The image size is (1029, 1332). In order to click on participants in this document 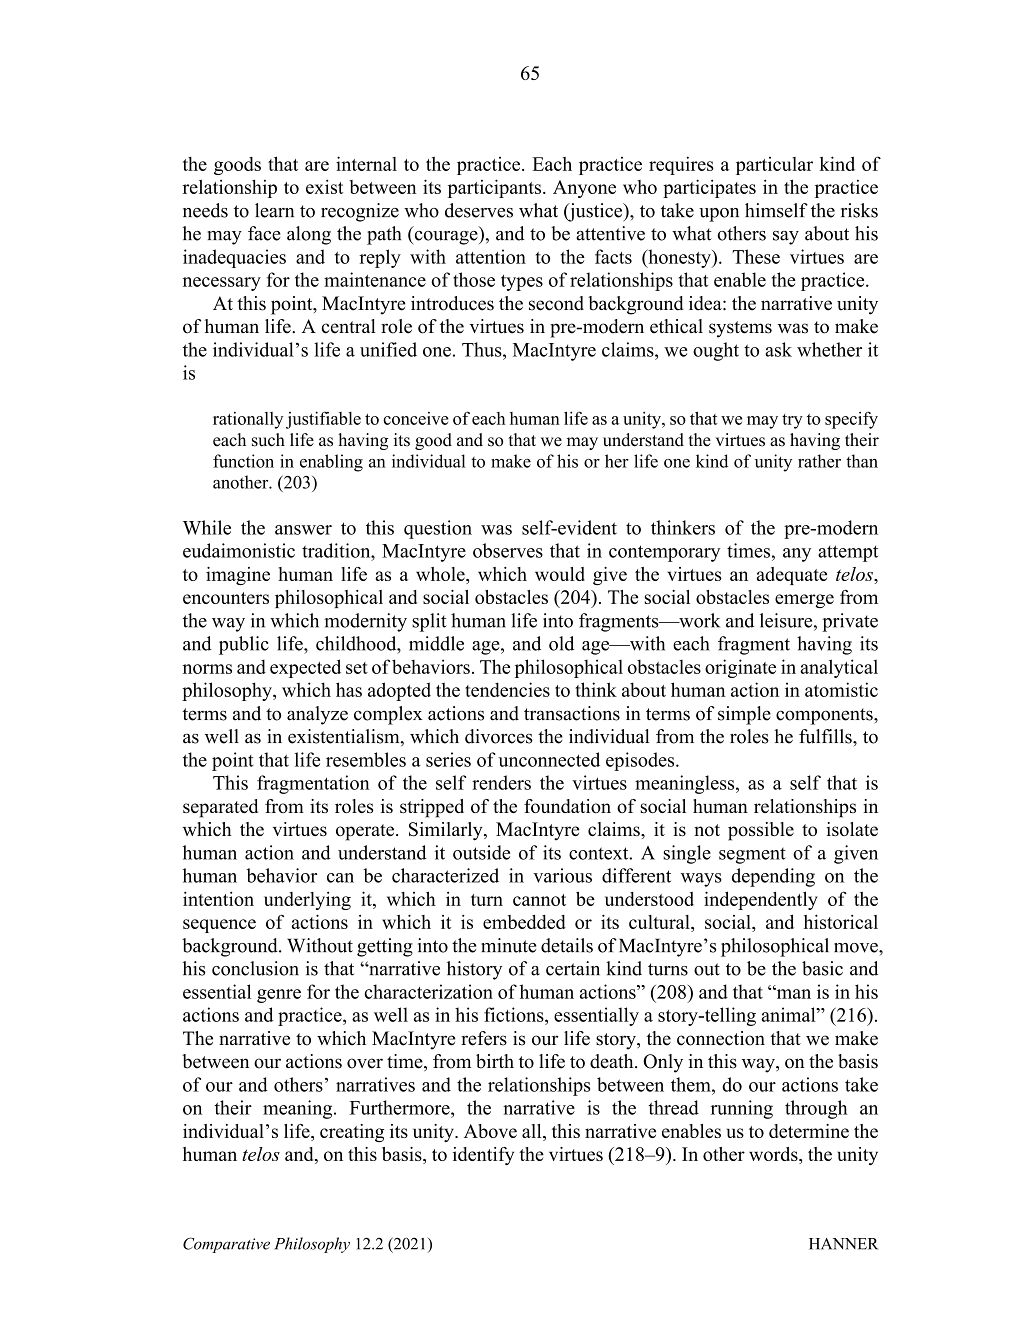, I will do `click(494, 188)`.
